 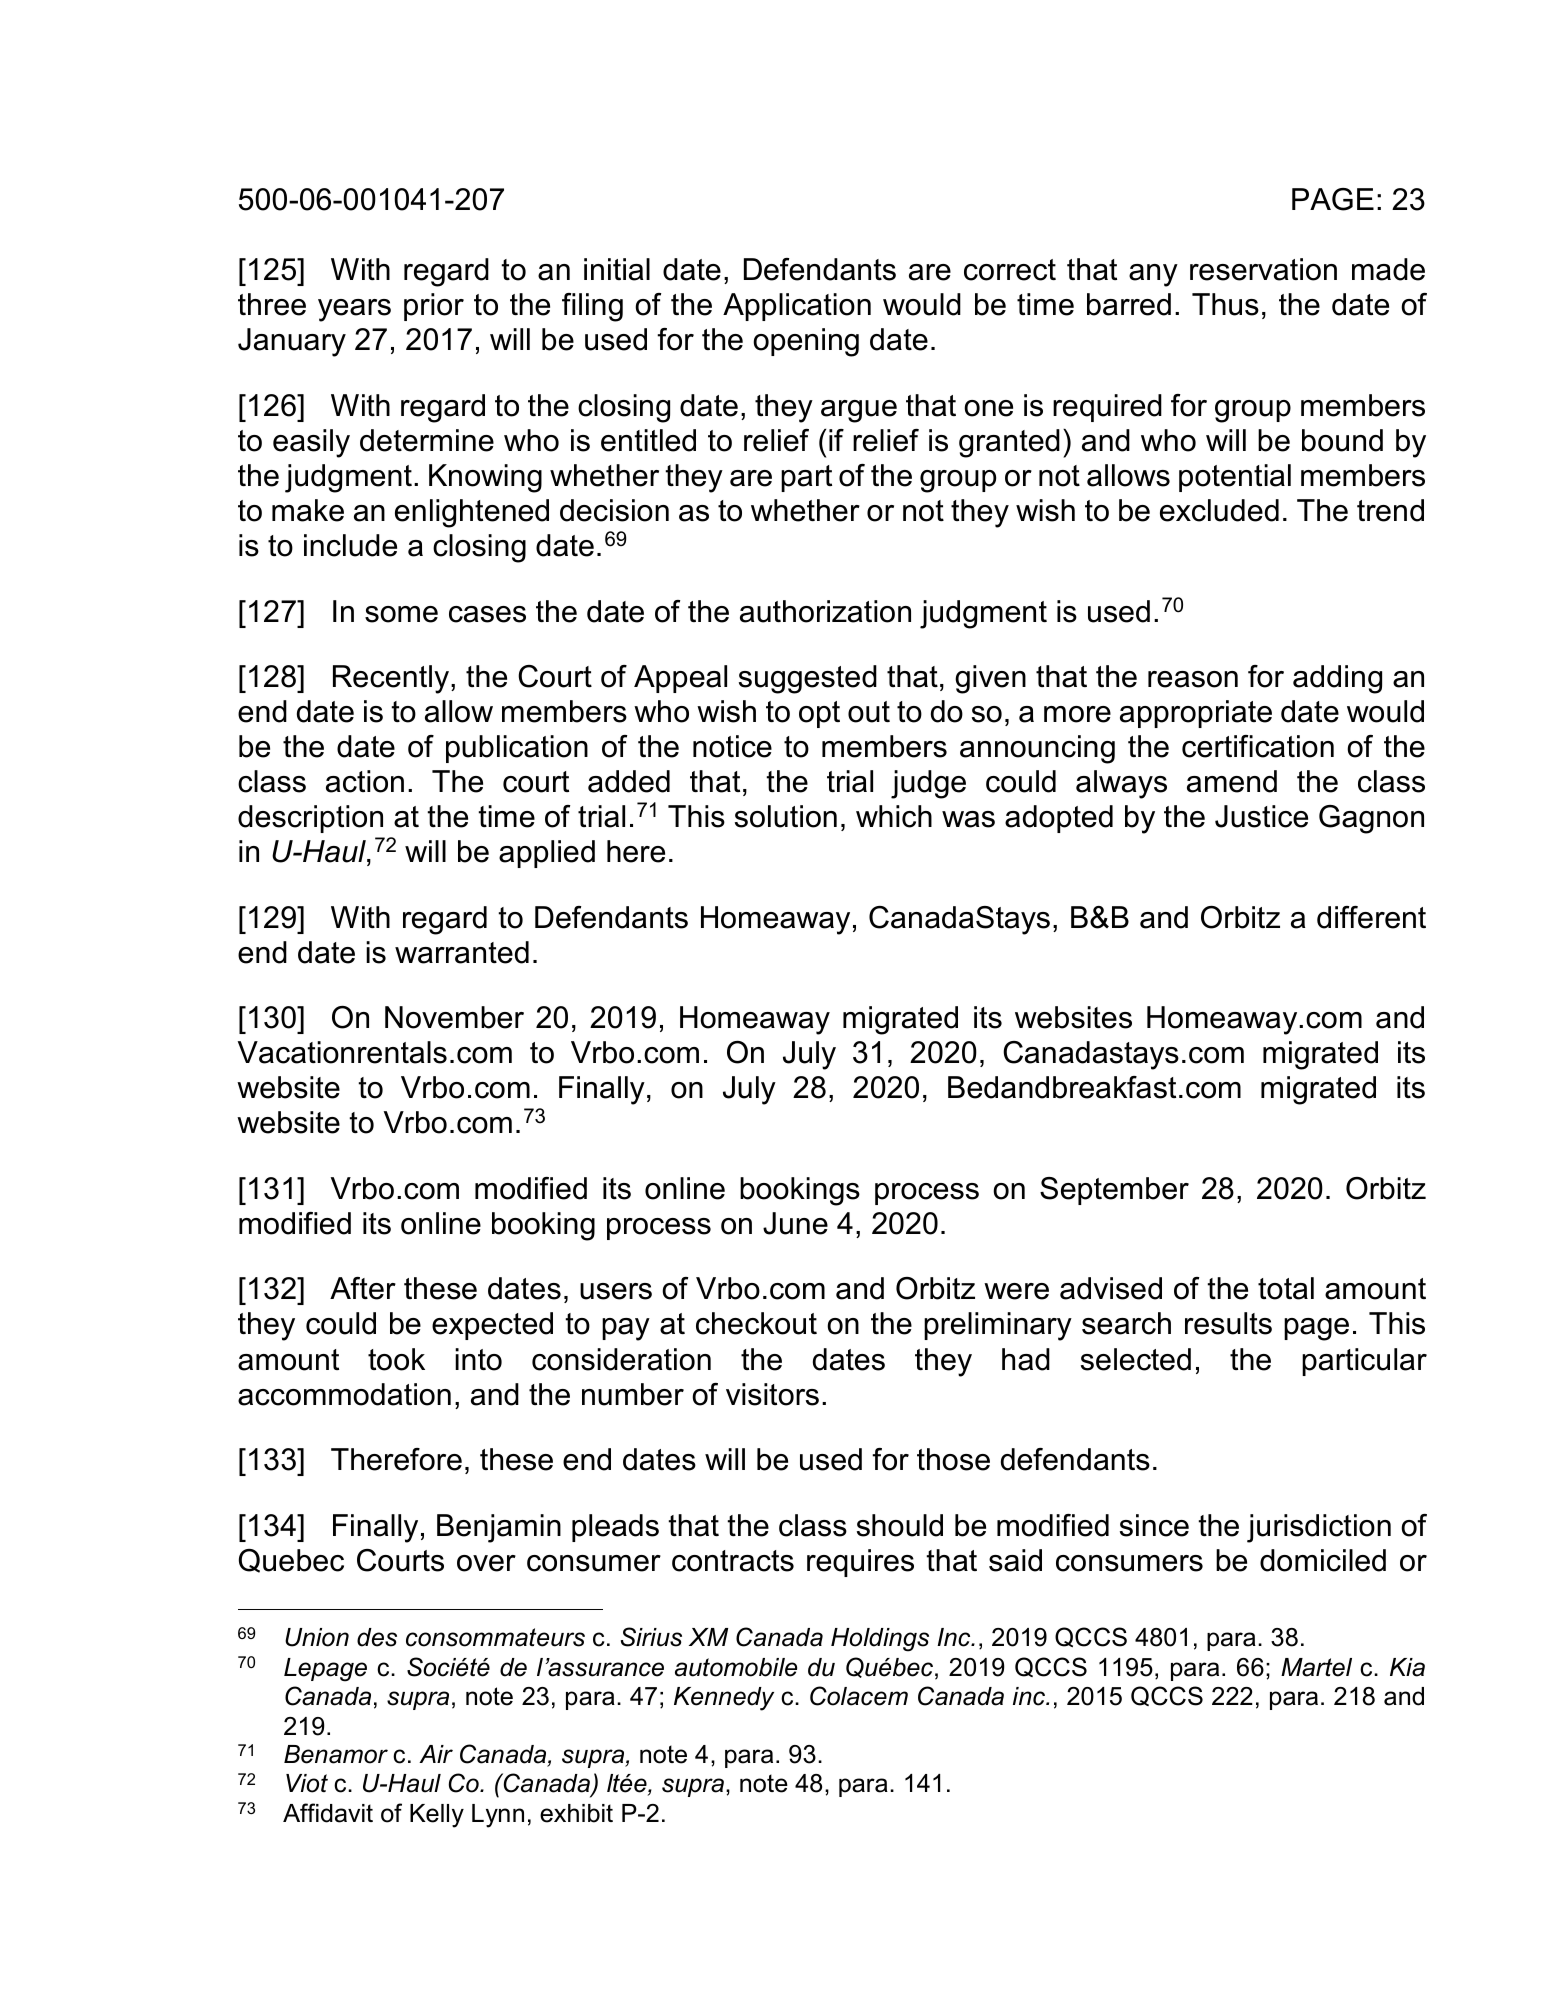 What do you see at coordinates (795, 1223) in the screenshot?
I see `June` at bounding box center [795, 1223].
